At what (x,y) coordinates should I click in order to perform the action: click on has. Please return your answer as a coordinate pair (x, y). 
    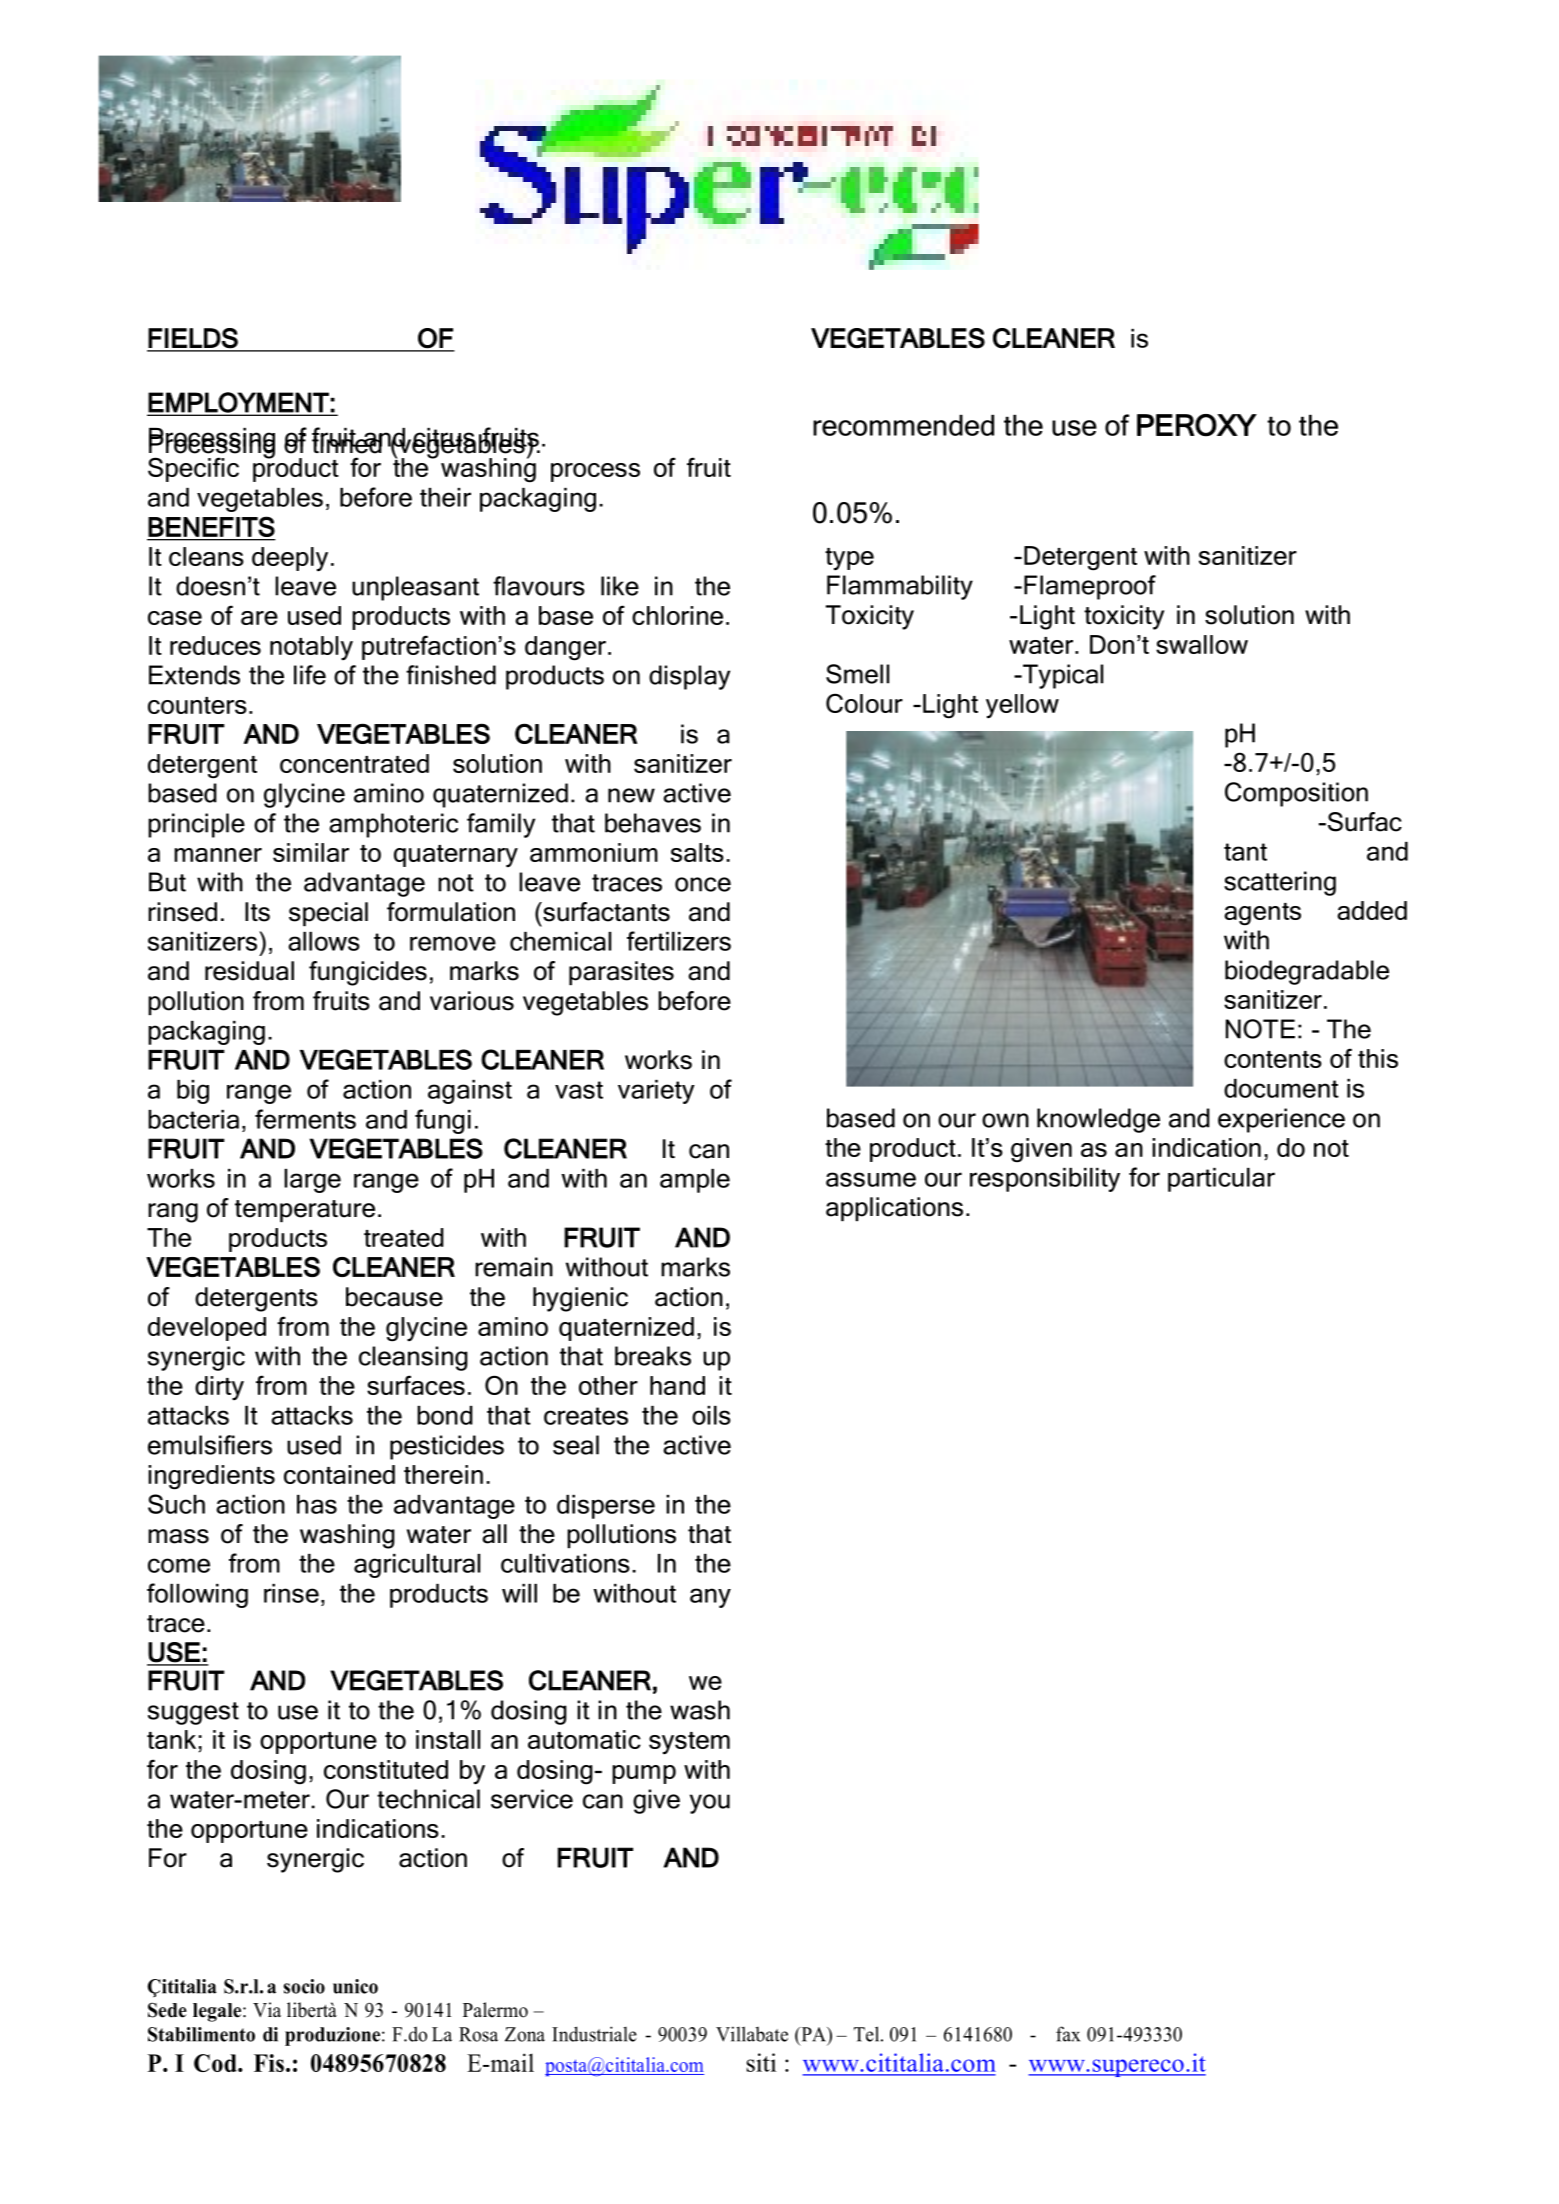
    Looking at the image, I should click on (317, 1504).
